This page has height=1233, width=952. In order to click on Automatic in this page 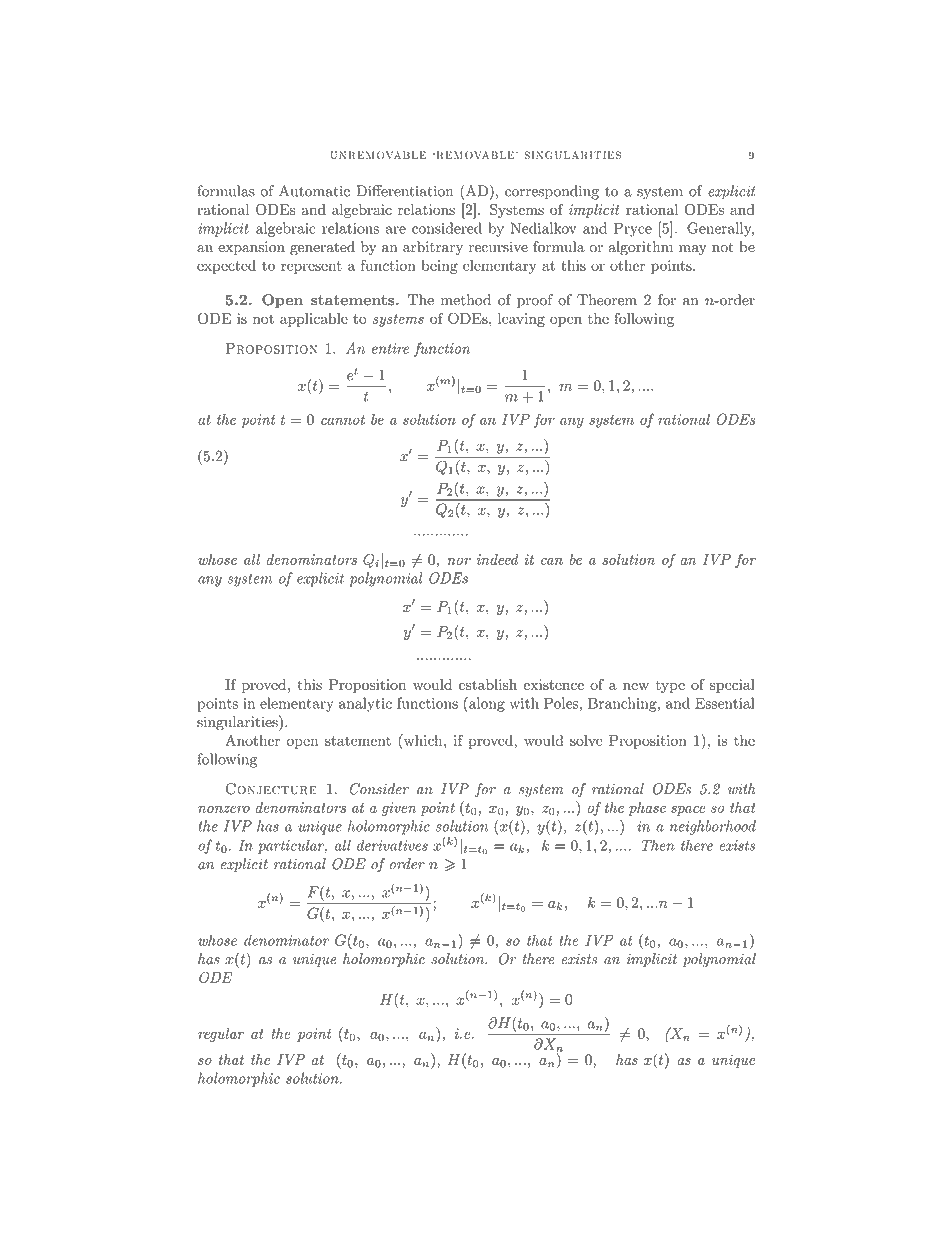, I will do `click(314, 191)`.
